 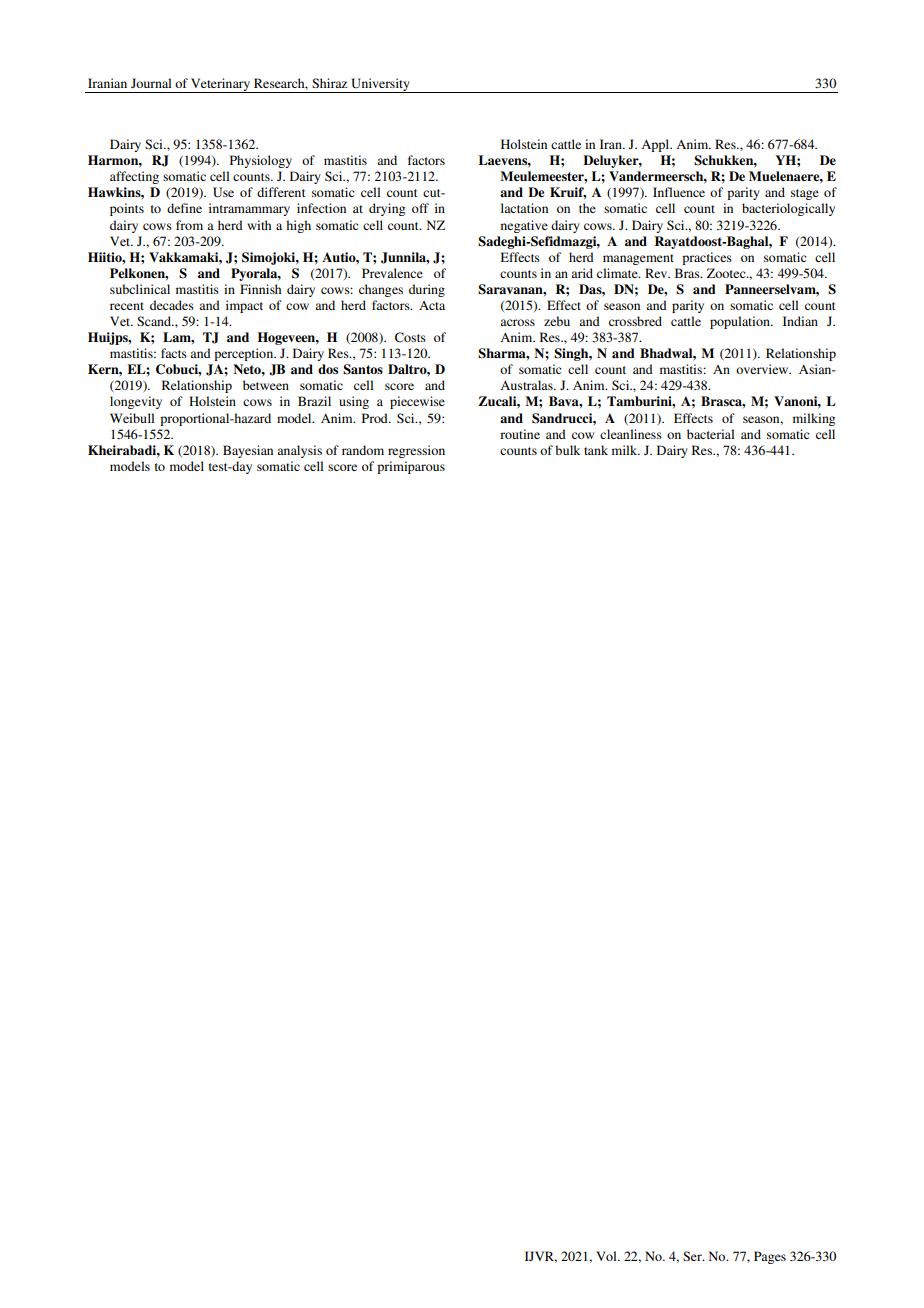 What do you see at coordinates (248, 451) in the screenshot?
I see `Bayesian` at bounding box center [248, 451].
